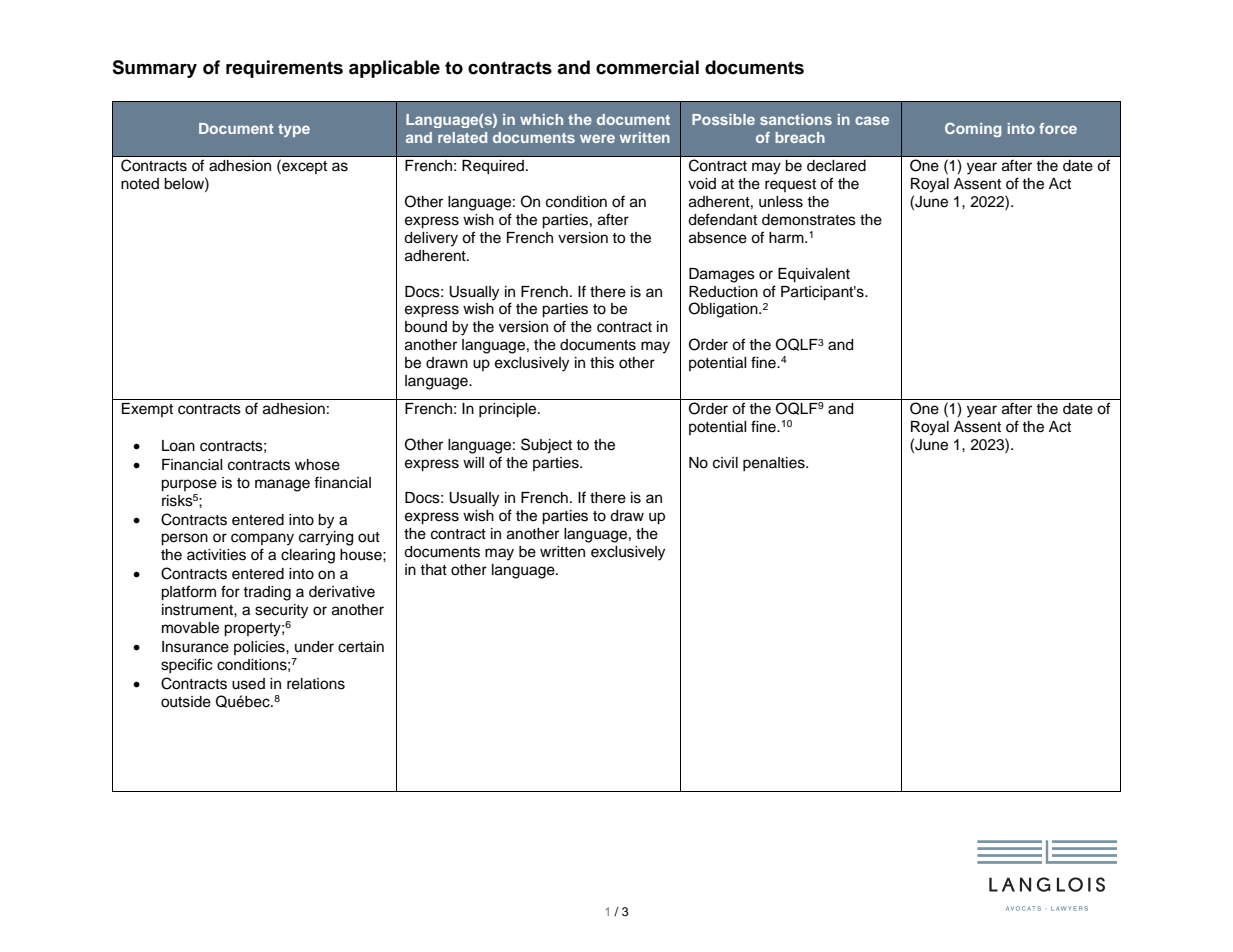  What do you see at coordinates (647, 67) in the image?
I see `commercial` at bounding box center [647, 67].
